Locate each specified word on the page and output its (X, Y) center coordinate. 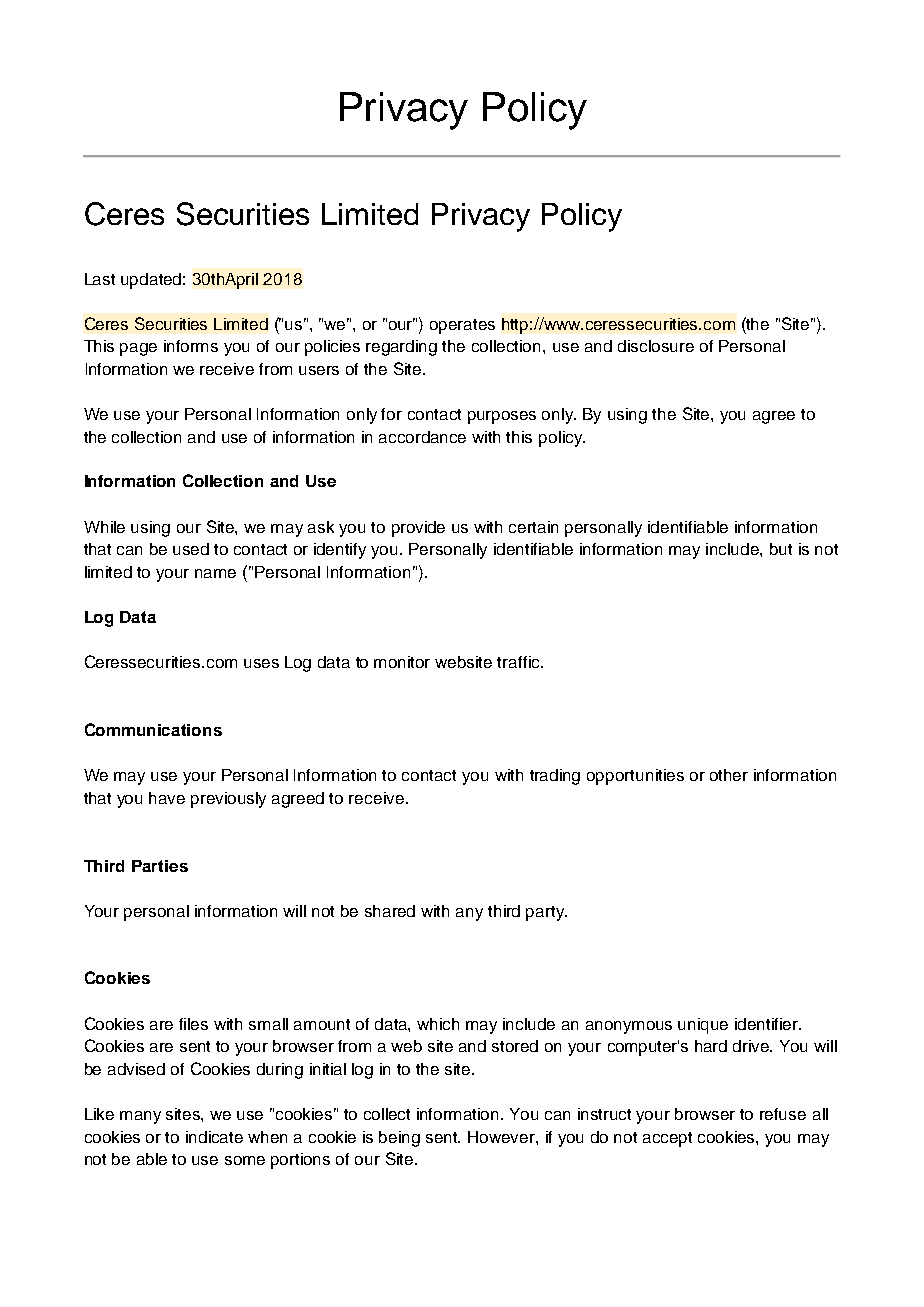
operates (462, 326)
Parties (160, 866)
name (215, 573)
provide (418, 529)
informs (191, 346)
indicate (214, 1137)
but (781, 549)
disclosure (656, 346)
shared (390, 911)
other (729, 775)
